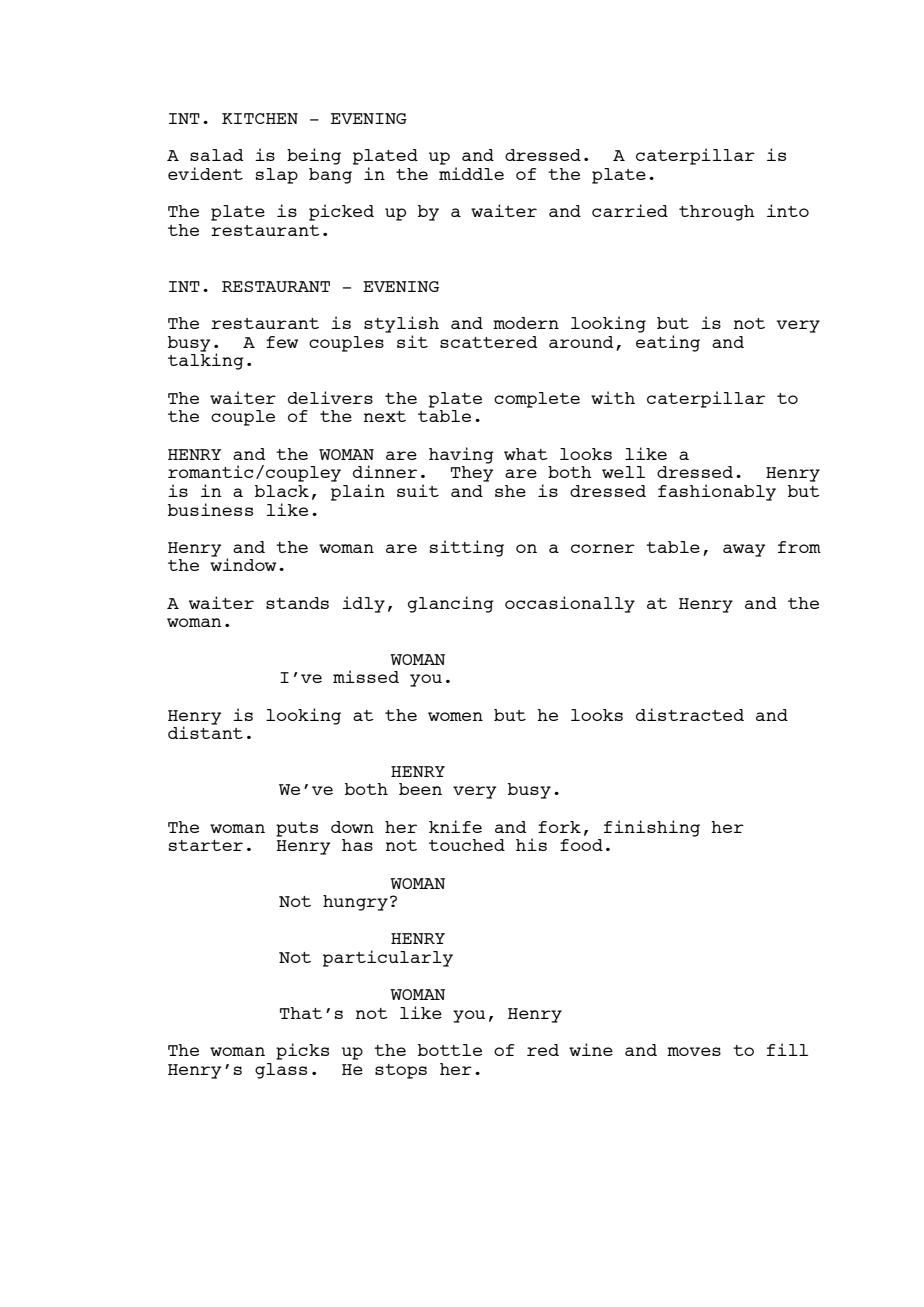 This document has width=924, height=1307. Describe the element at coordinates (297, 603) in the document. I see `stands` at that location.
